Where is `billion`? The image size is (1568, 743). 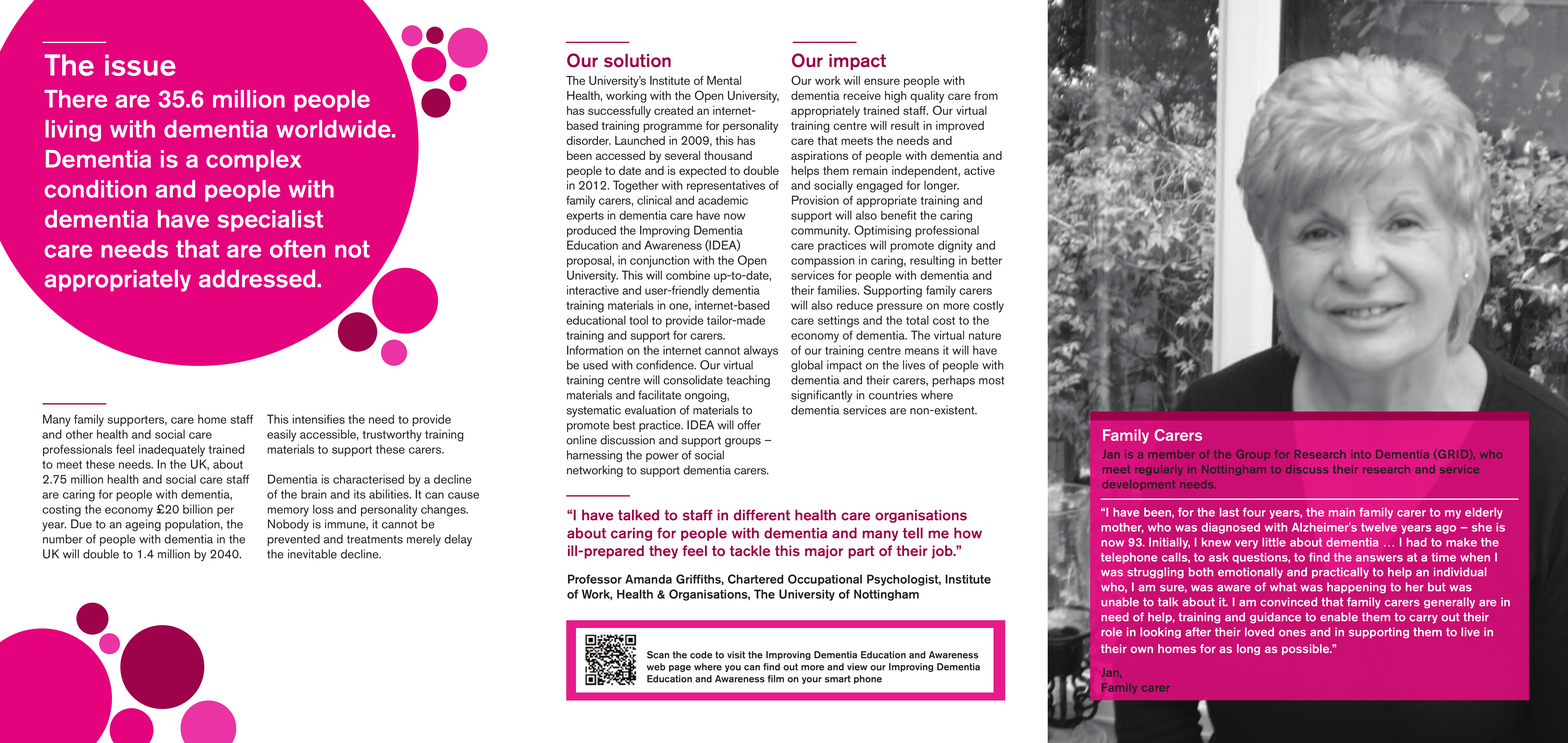
billion is located at coordinates (198, 509).
